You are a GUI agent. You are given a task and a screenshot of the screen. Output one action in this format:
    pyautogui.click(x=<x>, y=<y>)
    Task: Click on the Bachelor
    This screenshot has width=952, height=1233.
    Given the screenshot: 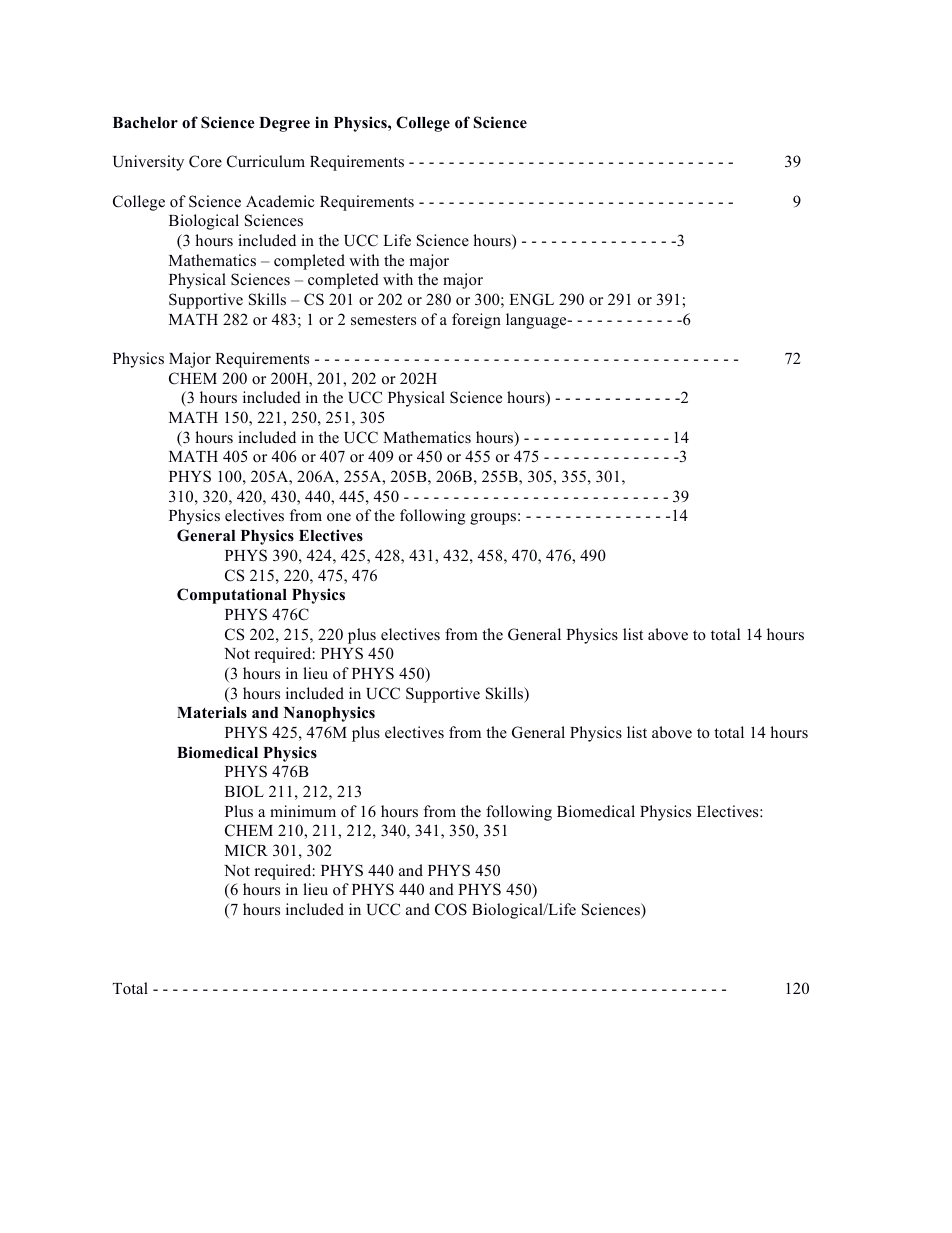 What is the action you would take?
    pyautogui.click(x=145, y=123)
